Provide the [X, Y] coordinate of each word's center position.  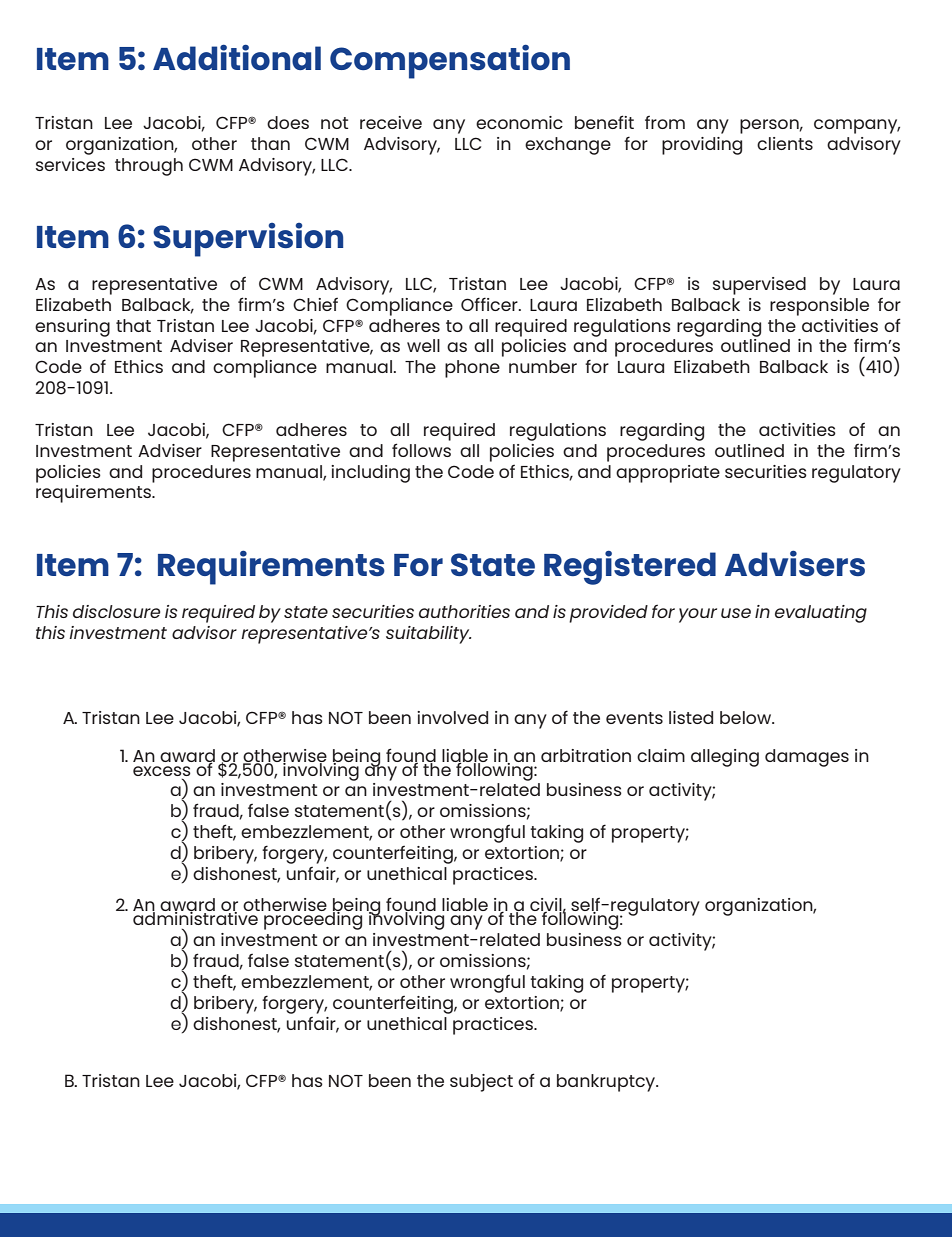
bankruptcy [607, 1083]
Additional [237, 57]
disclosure [116, 611]
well [423, 345]
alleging [725, 758]
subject [481, 1083]
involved [452, 717]
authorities [464, 611]
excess [162, 771]
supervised [759, 286]
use [736, 613]
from [665, 122]
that [133, 325]
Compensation [450, 61]
